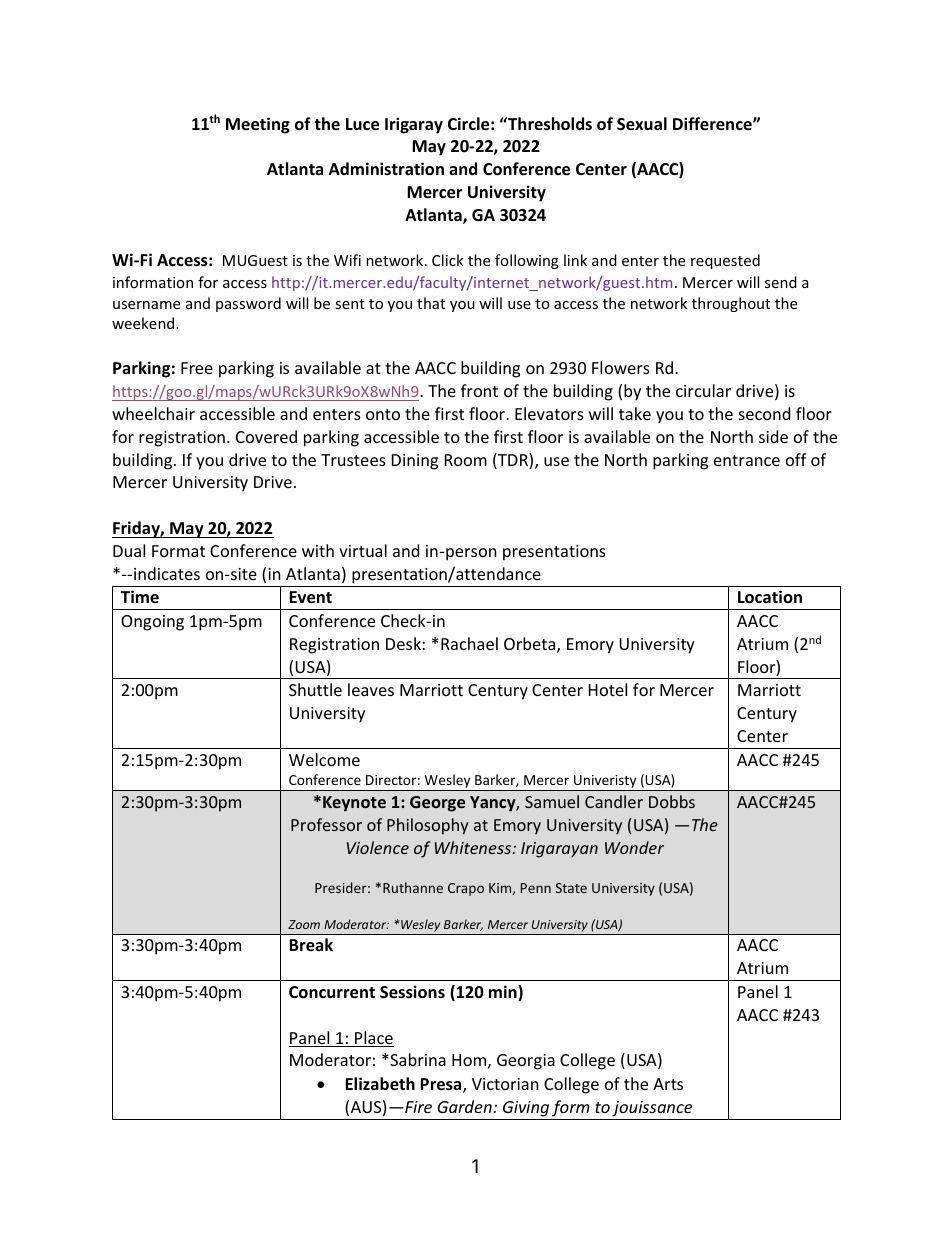 This screenshot has width=952, height=1233. Describe the element at coordinates (386, 169) in the screenshot. I see `Administration` at that location.
